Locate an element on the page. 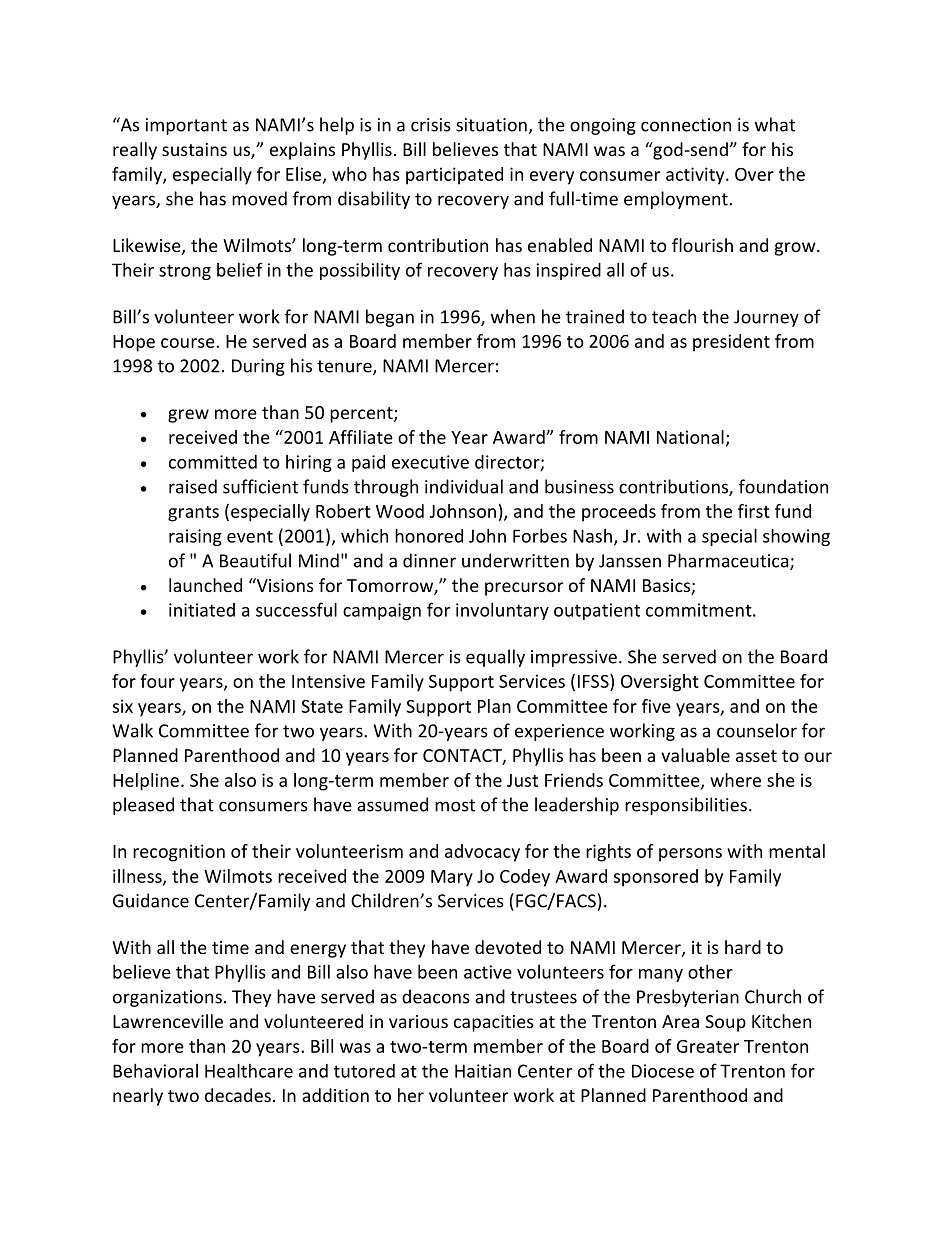 Image resolution: width=952 pixels, height=1233 pixels. activity is located at coordinates (696, 176).
